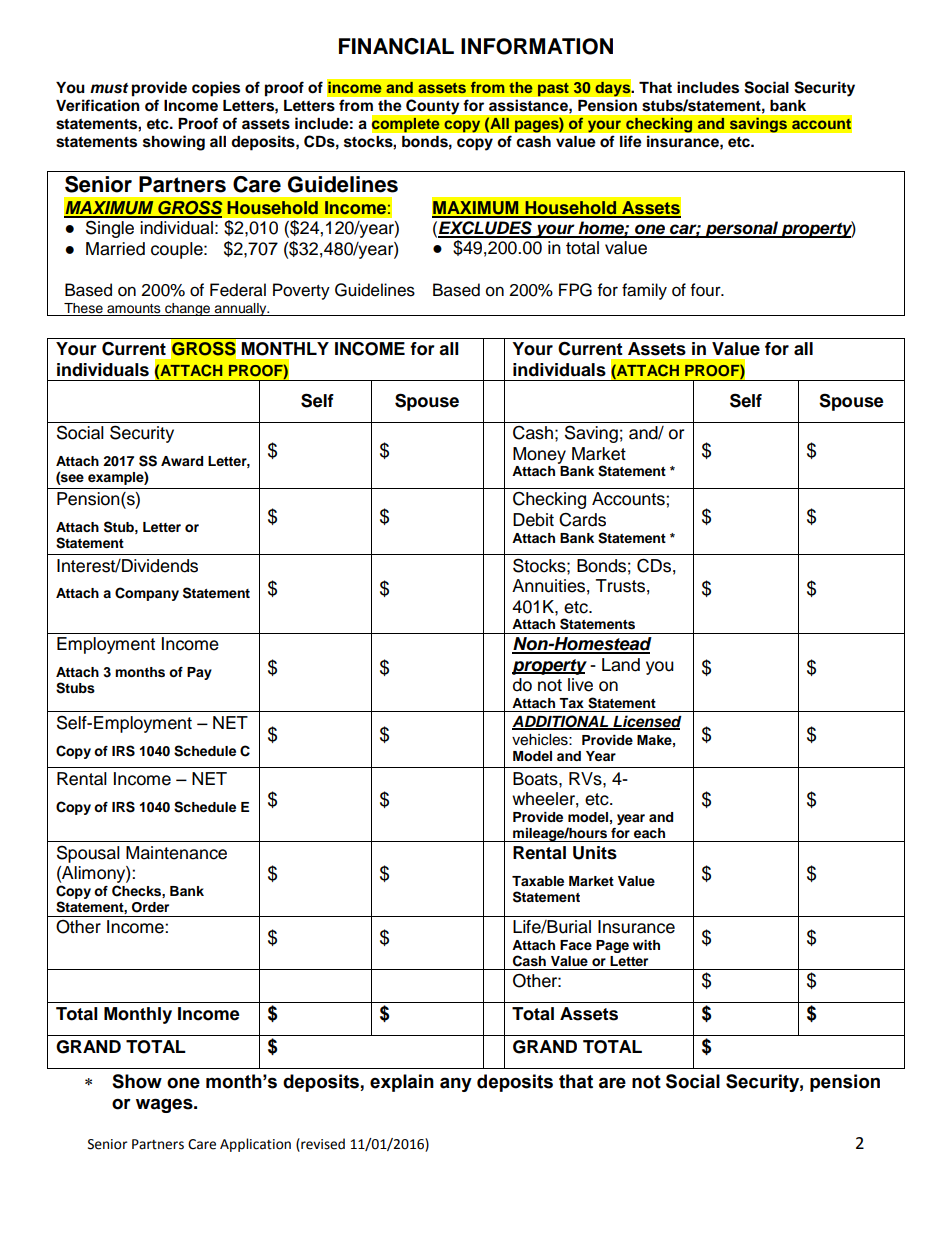 The width and height of the screenshot is (952, 1233). What do you see at coordinates (255, 1145) in the screenshot?
I see `Application` at bounding box center [255, 1145].
